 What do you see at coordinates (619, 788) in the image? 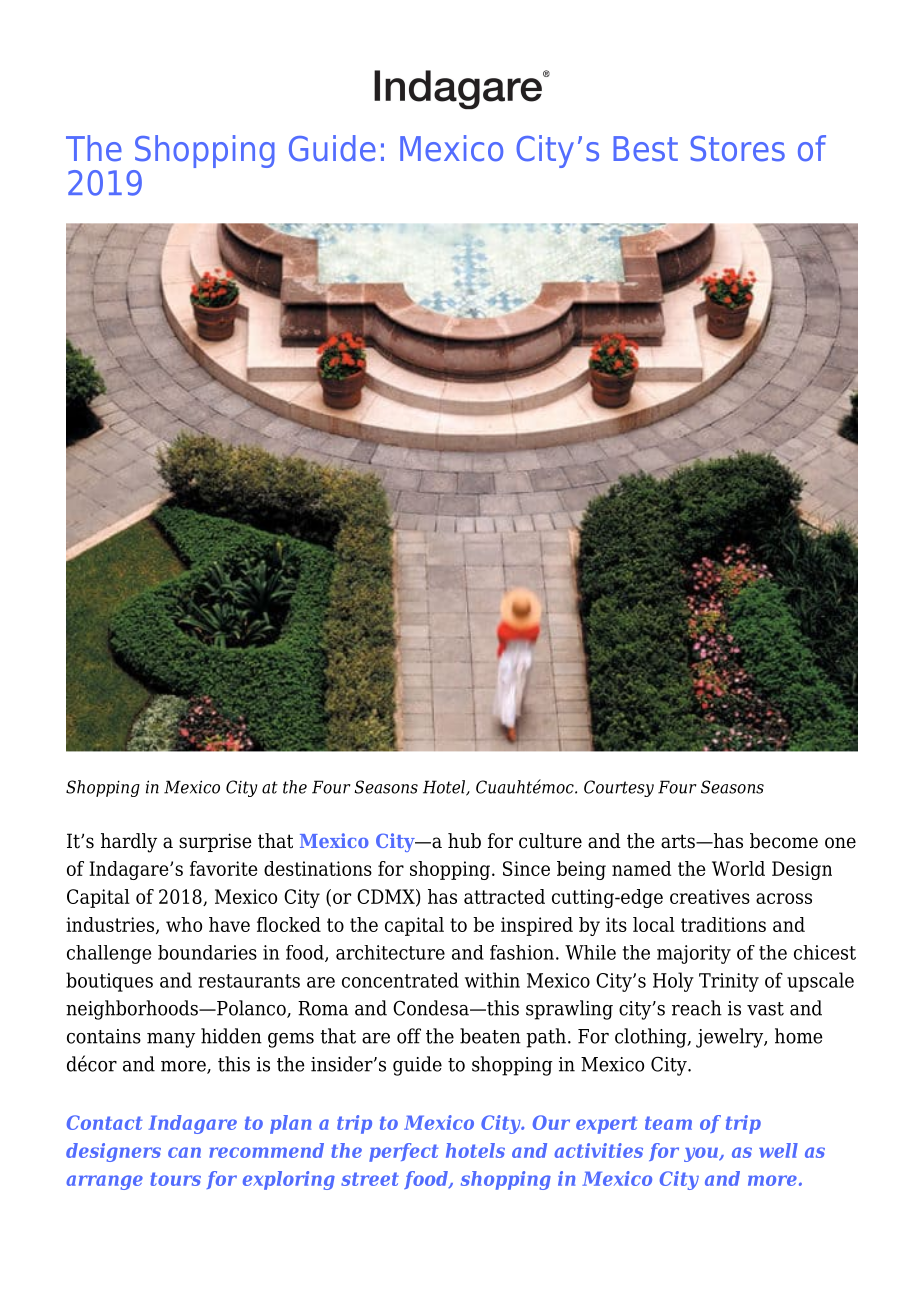
I see `Courtesy` at bounding box center [619, 788].
